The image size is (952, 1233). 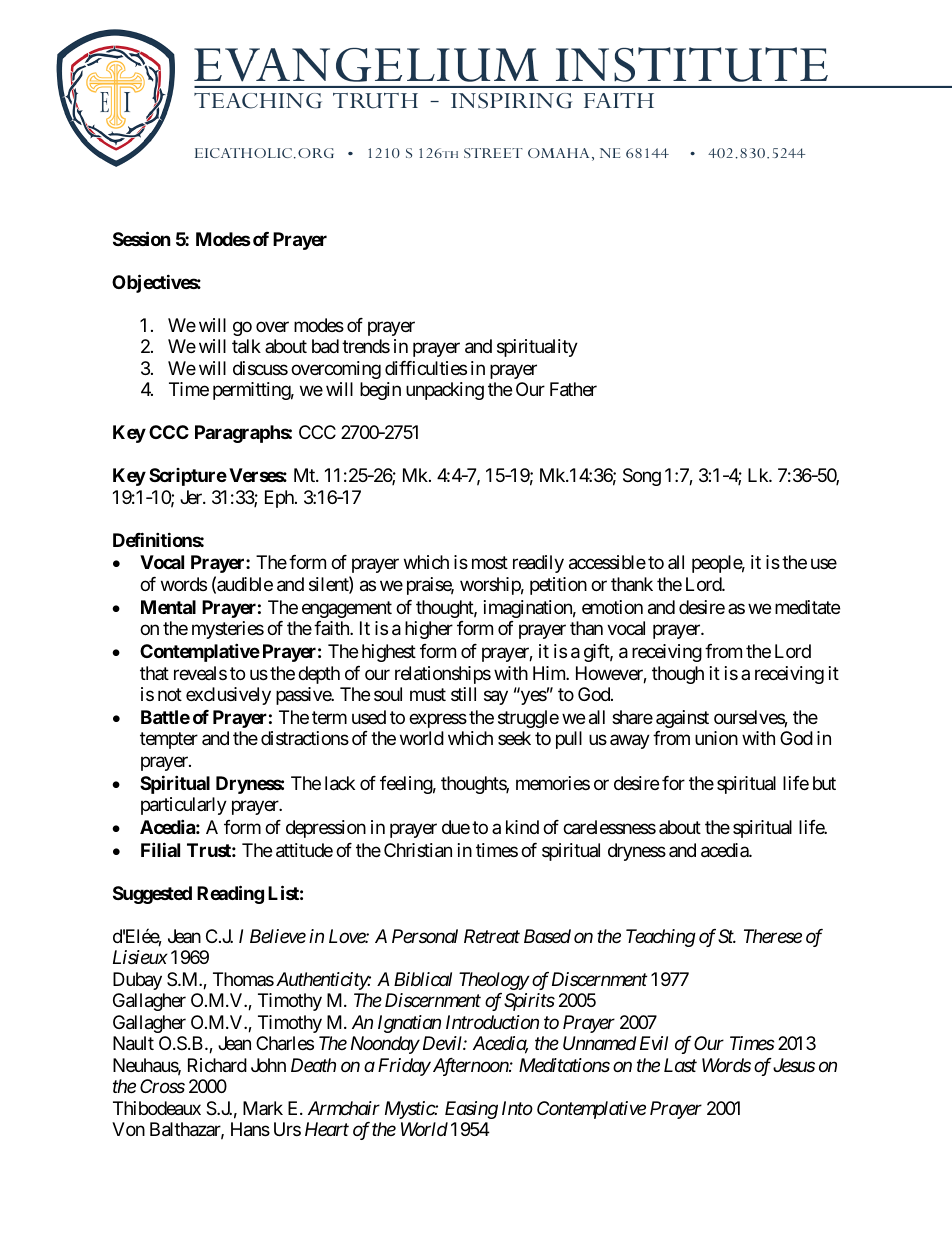 I want to click on bad, so click(x=325, y=346).
